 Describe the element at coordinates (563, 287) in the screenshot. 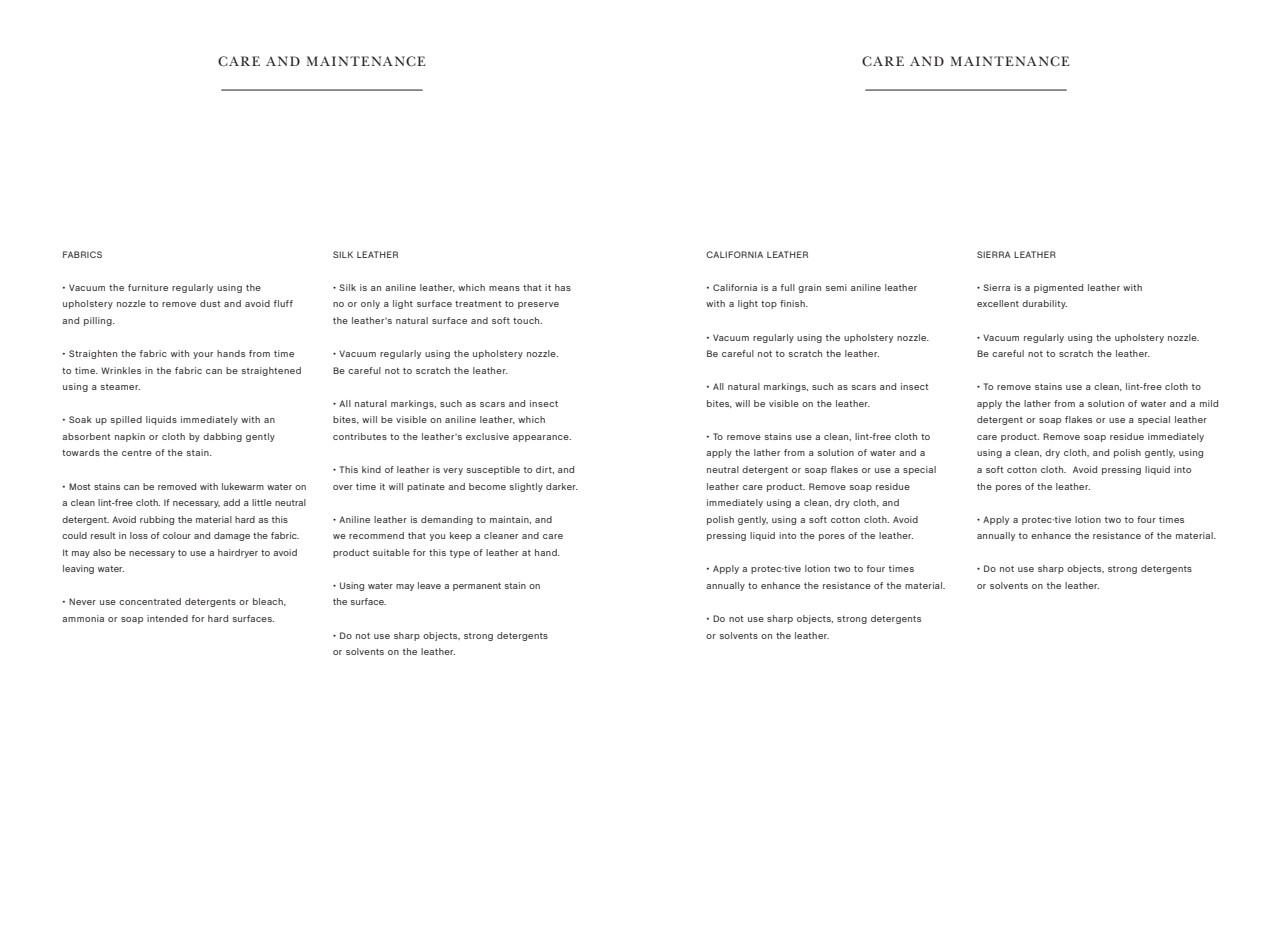

I see `has` at that location.
